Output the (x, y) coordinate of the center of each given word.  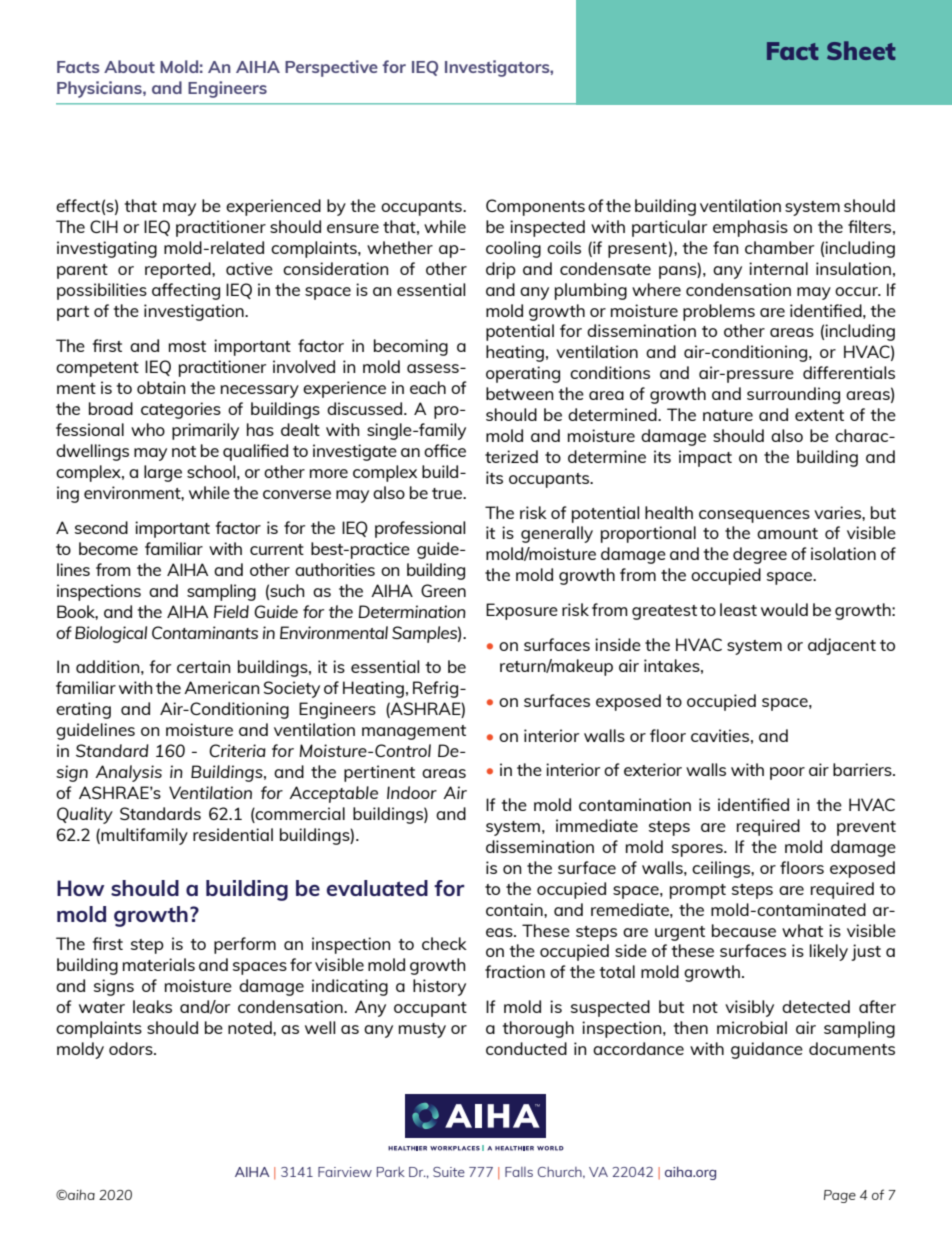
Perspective (331, 68)
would (784, 609)
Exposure (522, 611)
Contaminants (205, 632)
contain (515, 909)
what (802, 930)
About (129, 66)
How (80, 888)
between (519, 393)
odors (132, 1048)
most (187, 346)
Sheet (861, 50)
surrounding (793, 395)
